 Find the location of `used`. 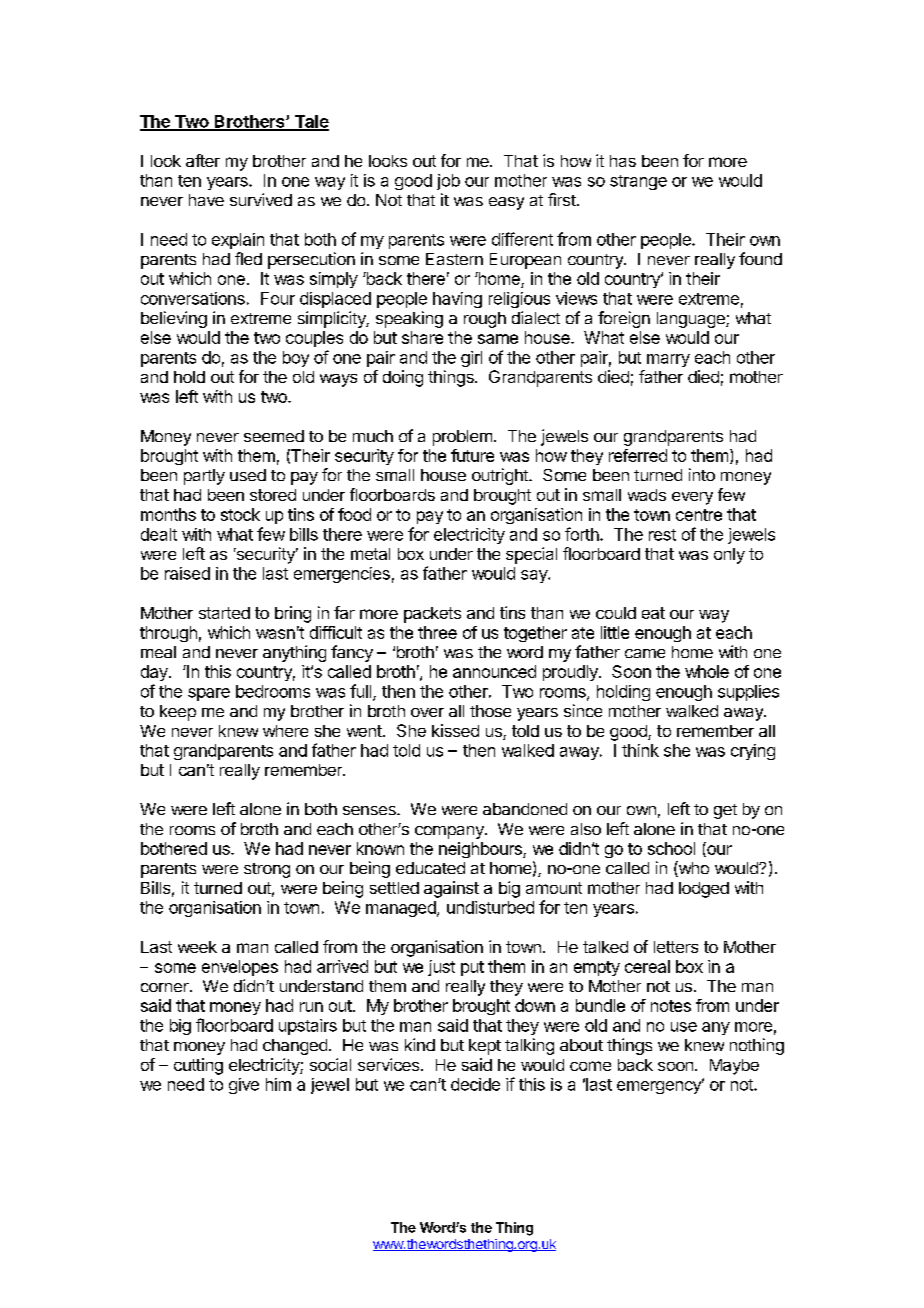

used is located at coordinates (248, 475).
